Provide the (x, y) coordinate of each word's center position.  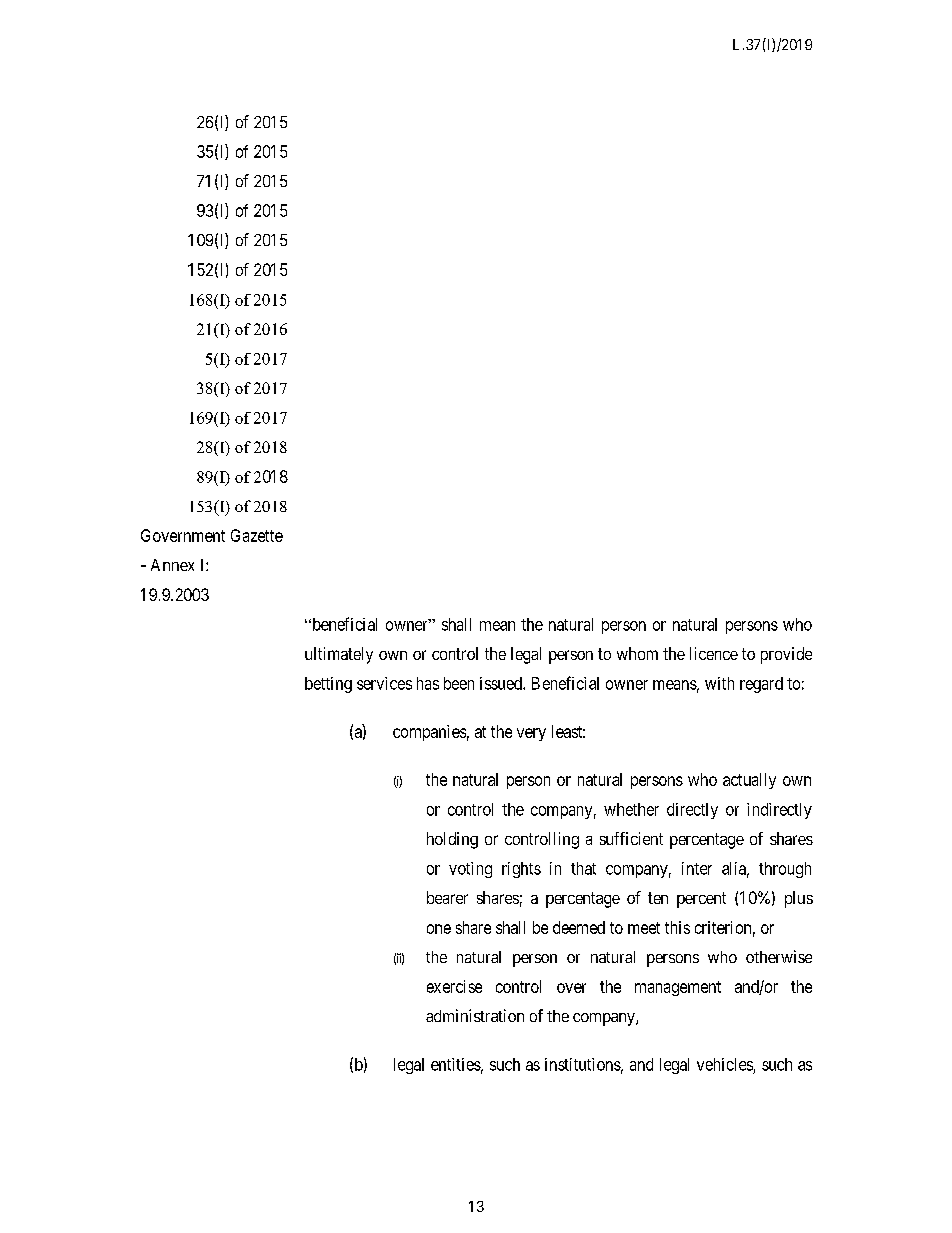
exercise (454, 986)
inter (697, 868)
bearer (447, 897)
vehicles (725, 1064)
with (719, 683)
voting (470, 870)
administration (475, 1015)
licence (714, 653)
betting (328, 685)
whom (637, 653)
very (531, 734)
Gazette (257, 535)
